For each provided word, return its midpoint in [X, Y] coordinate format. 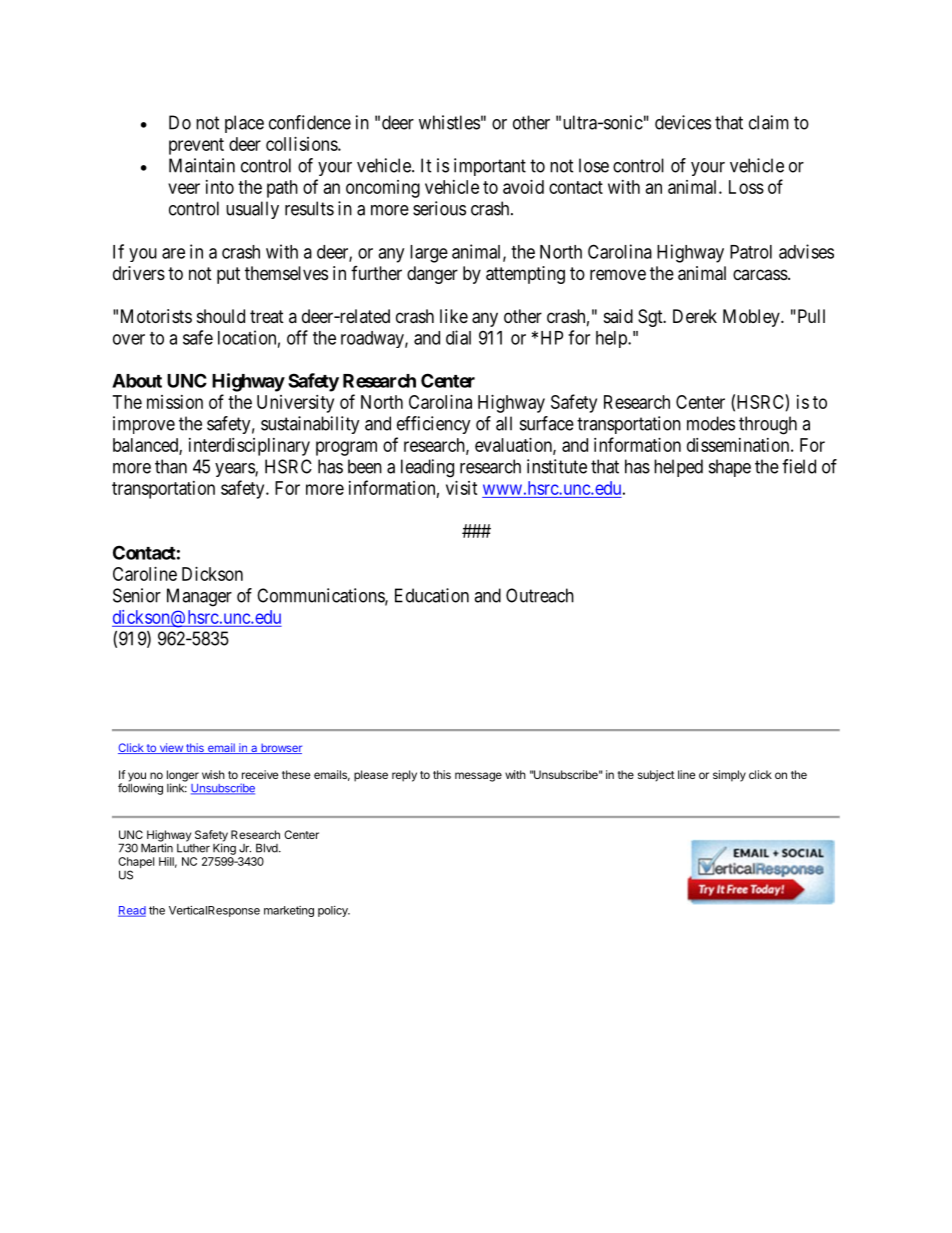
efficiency [433, 425]
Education [432, 595]
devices [683, 122]
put [228, 275]
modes [711, 423]
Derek [695, 316]
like [454, 316]
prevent [196, 146]
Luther [193, 848]
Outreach [540, 595]
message [478, 777]
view [171, 748]
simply [729, 776]
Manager [199, 597]
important [490, 167]
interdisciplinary [249, 447]
